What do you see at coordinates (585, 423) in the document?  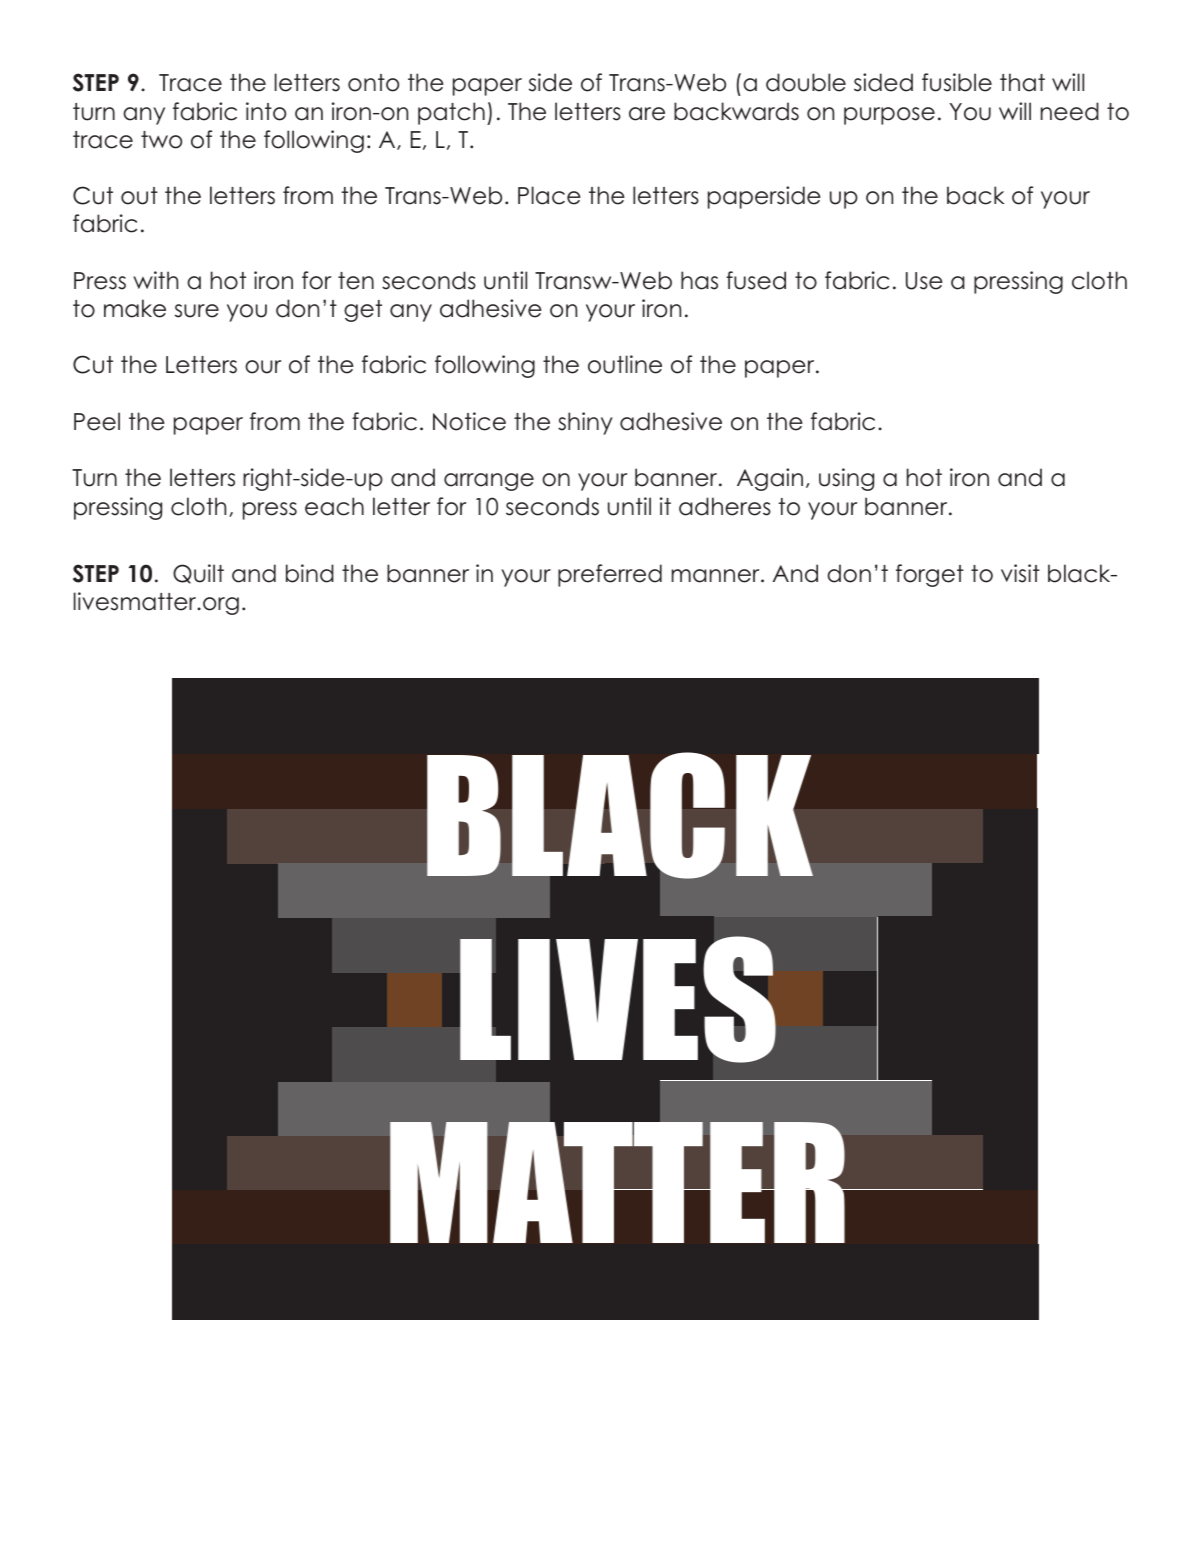 I see `shiny` at bounding box center [585, 423].
